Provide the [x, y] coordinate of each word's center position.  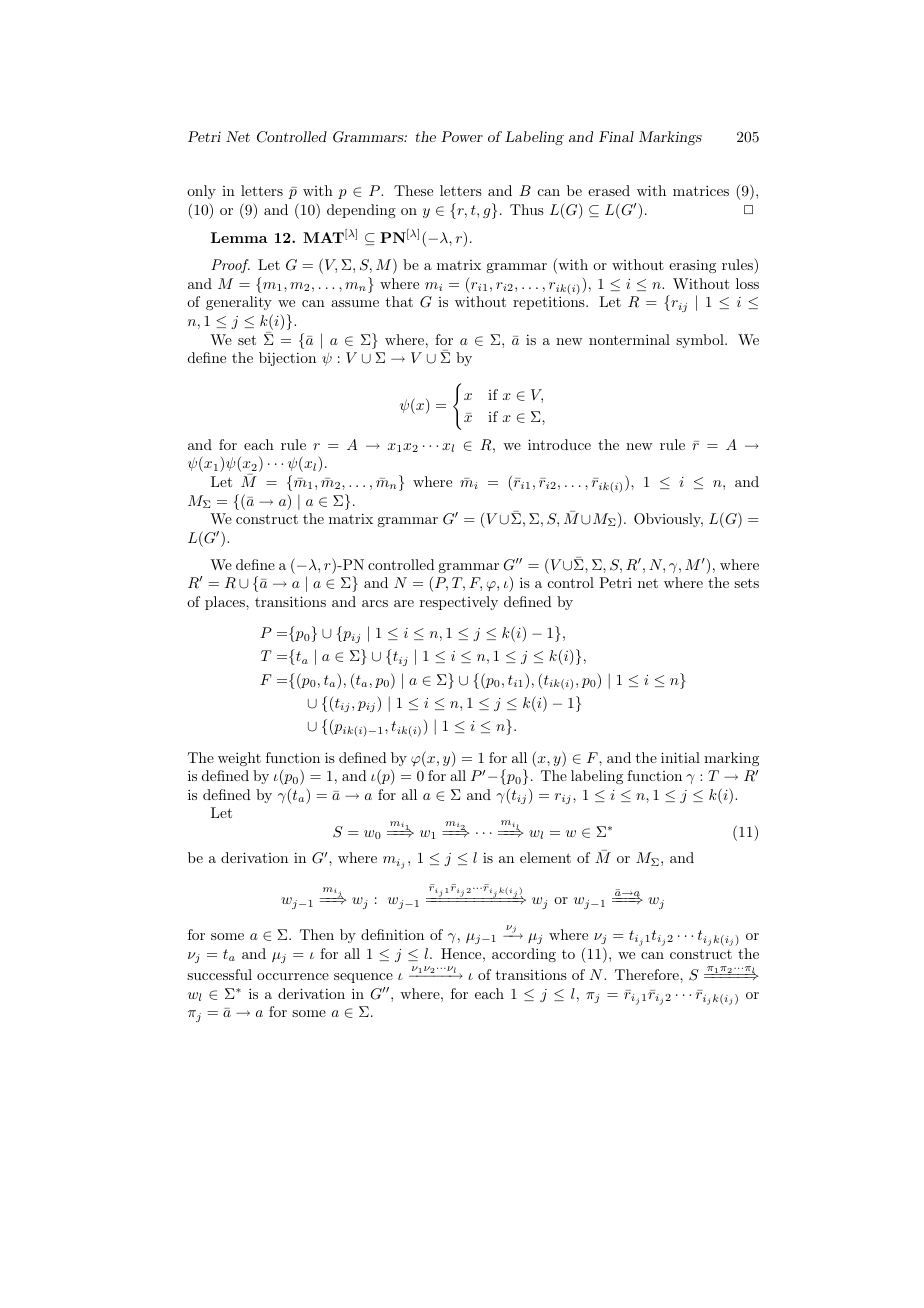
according [524, 955]
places [226, 603]
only [201, 192]
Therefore [648, 974]
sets [746, 583]
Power [462, 136]
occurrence [293, 976]
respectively [459, 603]
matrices [701, 190]
